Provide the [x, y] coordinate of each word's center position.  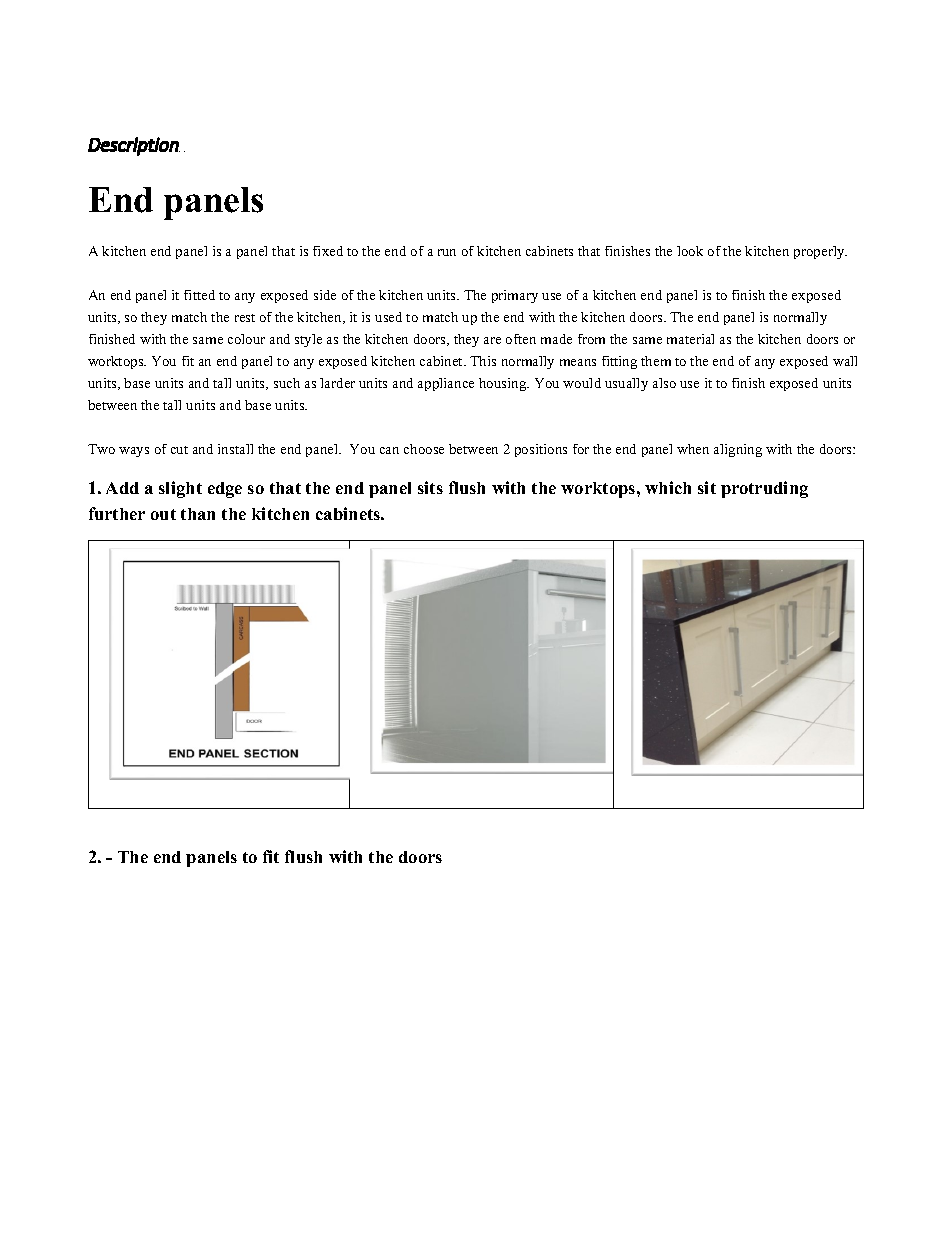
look [690, 251]
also [664, 383]
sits [430, 487]
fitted [199, 295]
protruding [764, 489]
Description [134, 146]
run [447, 252]
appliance [446, 384]
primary [515, 296]
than [198, 514]
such [287, 383]
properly [820, 252]
